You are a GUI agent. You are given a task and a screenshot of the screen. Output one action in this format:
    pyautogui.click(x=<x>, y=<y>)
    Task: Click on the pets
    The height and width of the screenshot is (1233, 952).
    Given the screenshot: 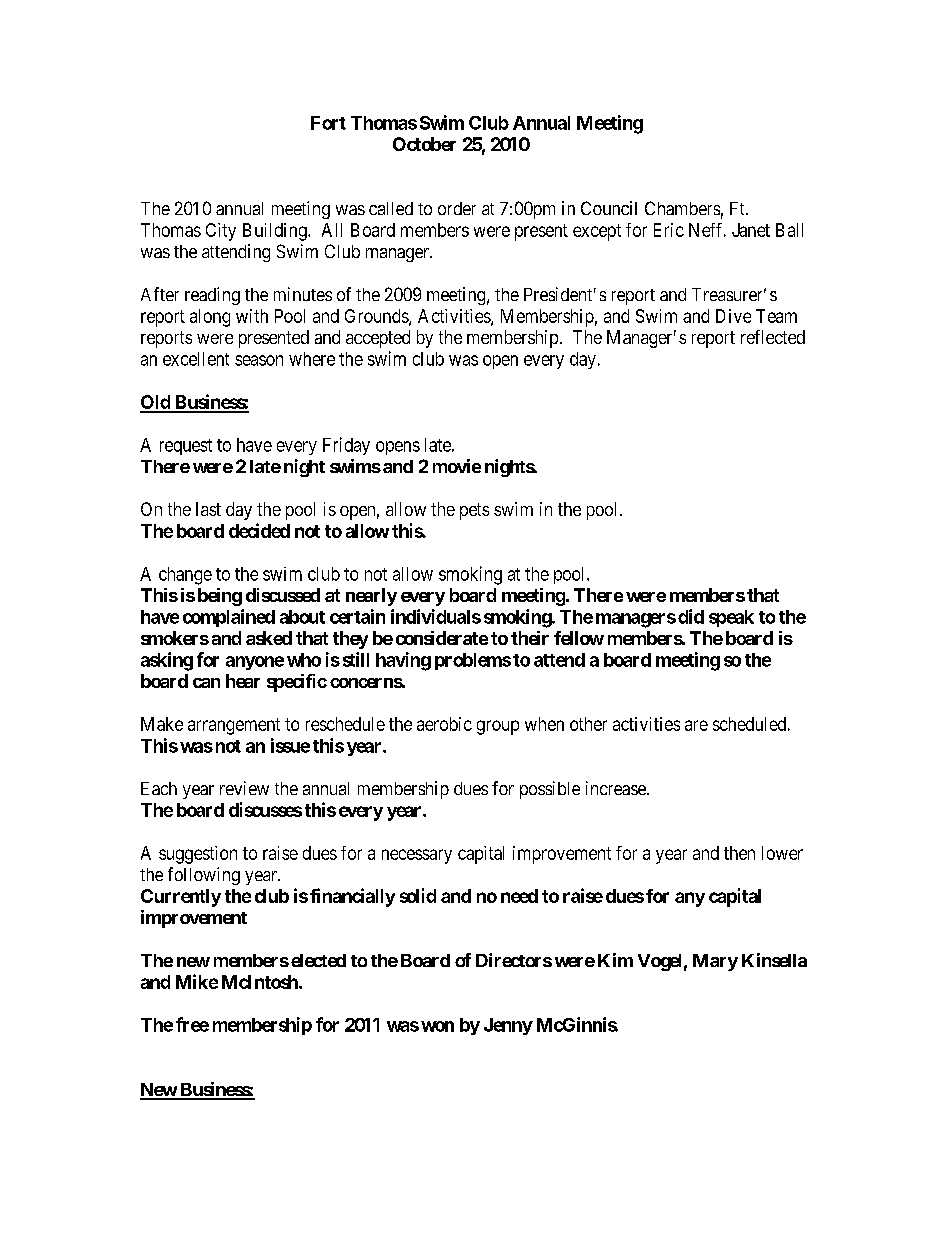 What is the action you would take?
    pyautogui.click(x=474, y=511)
